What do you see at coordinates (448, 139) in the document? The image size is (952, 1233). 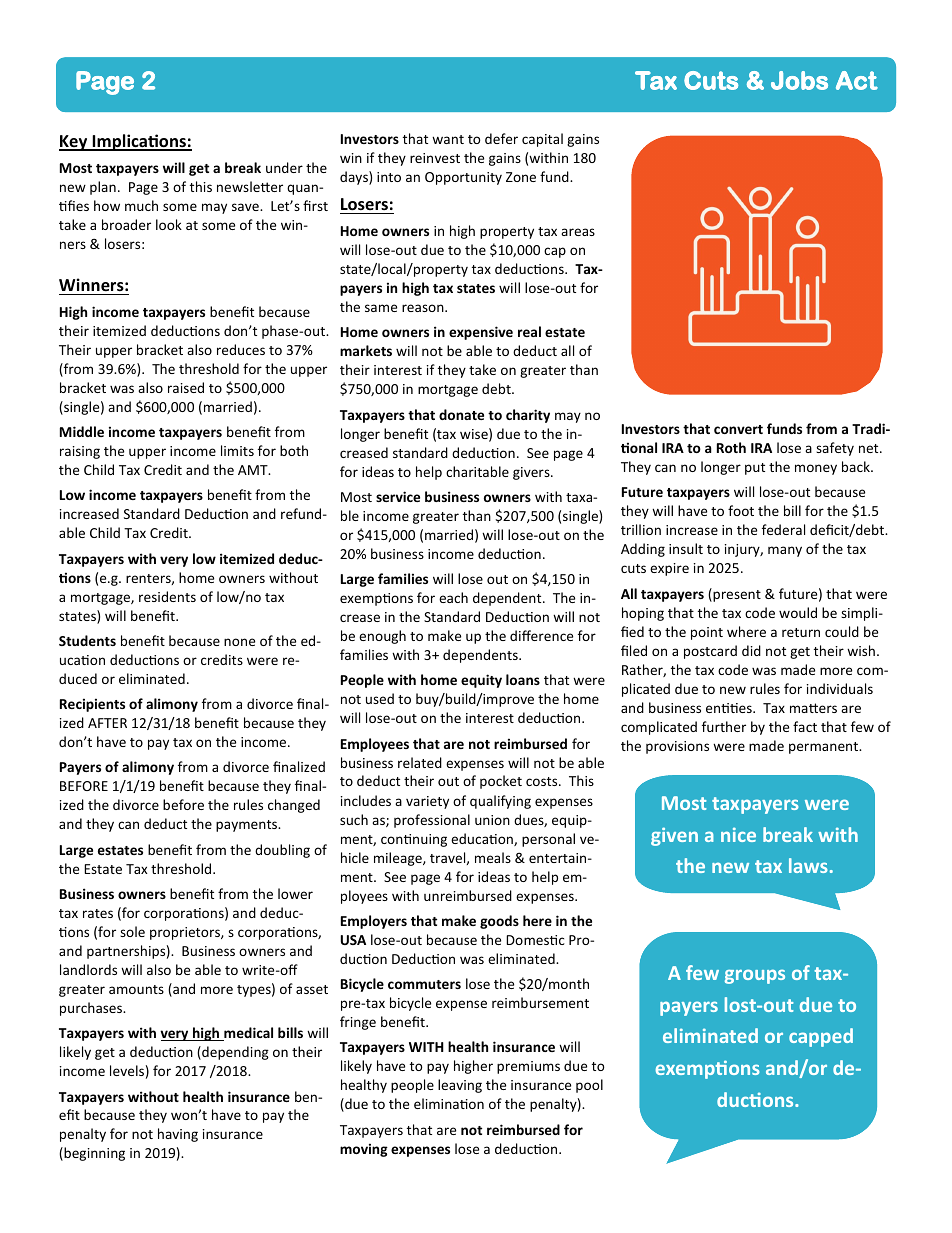 I see `want` at bounding box center [448, 139].
